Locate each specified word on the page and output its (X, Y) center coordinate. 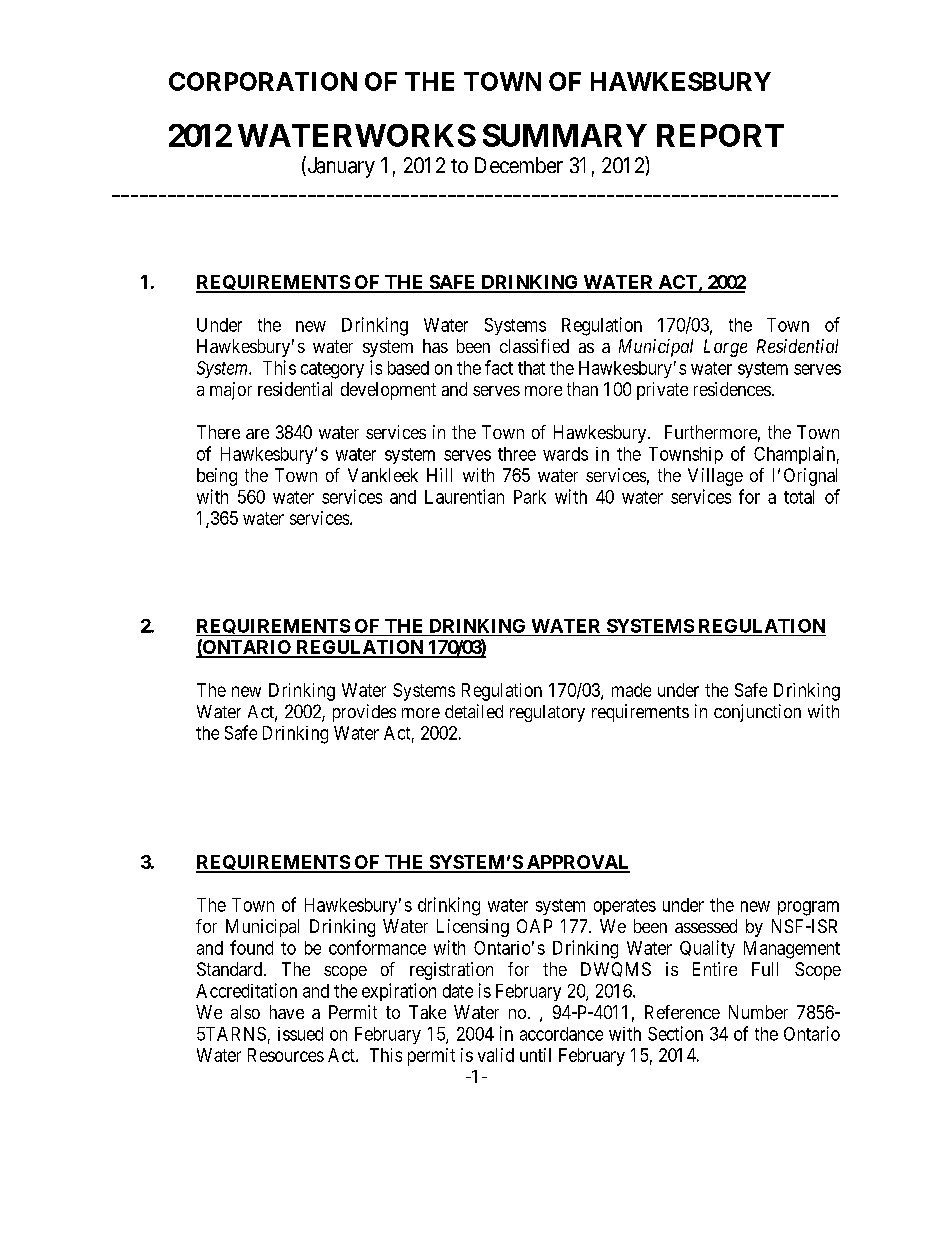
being (217, 477)
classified (534, 346)
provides (364, 713)
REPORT (720, 135)
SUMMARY (565, 135)
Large (725, 348)
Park (530, 497)
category (332, 370)
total (799, 497)
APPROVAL (577, 863)
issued (300, 1034)
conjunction (757, 713)
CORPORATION (263, 81)
